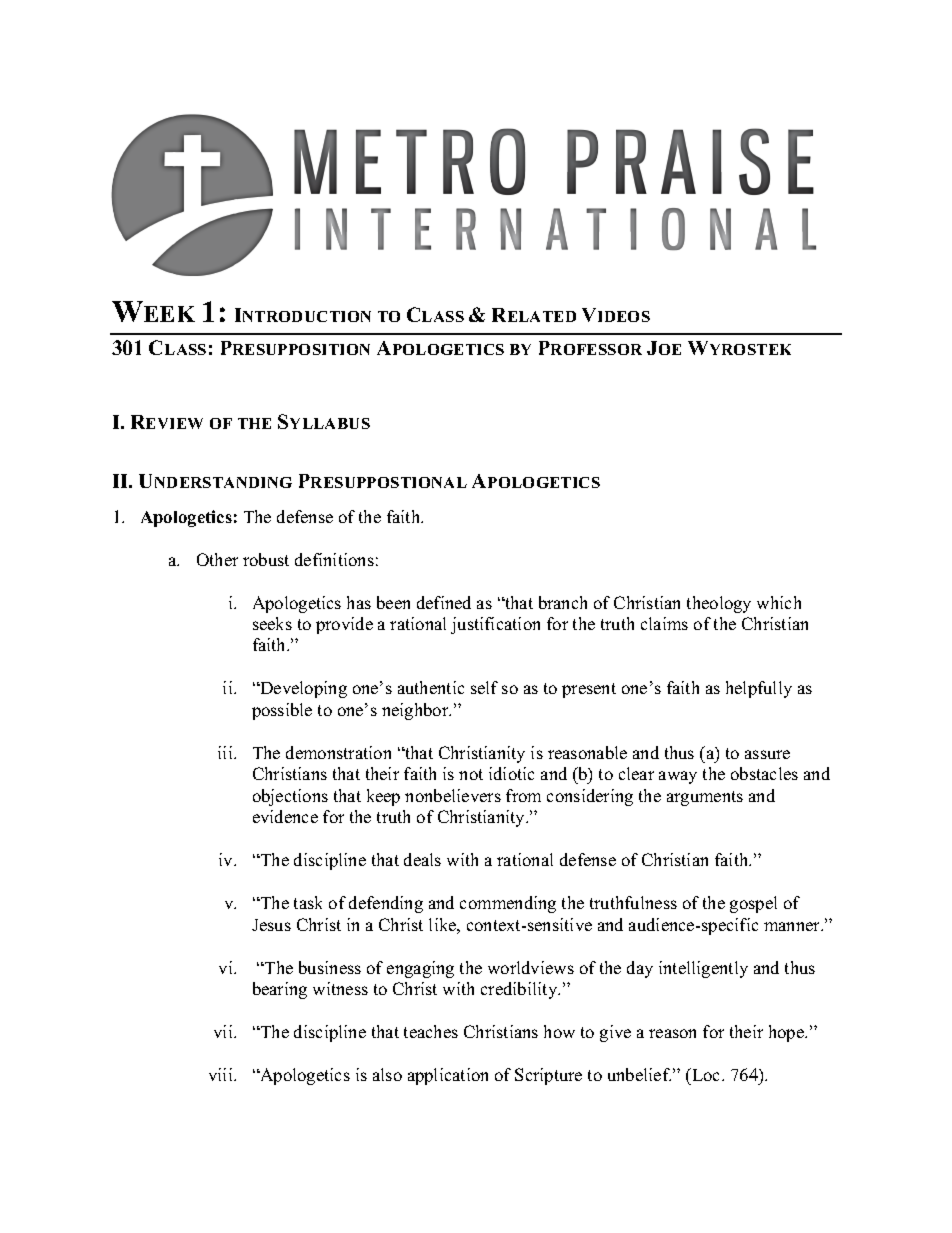 Image resolution: width=952 pixels, height=1233 pixels. I want to click on theology, so click(719, 604).
